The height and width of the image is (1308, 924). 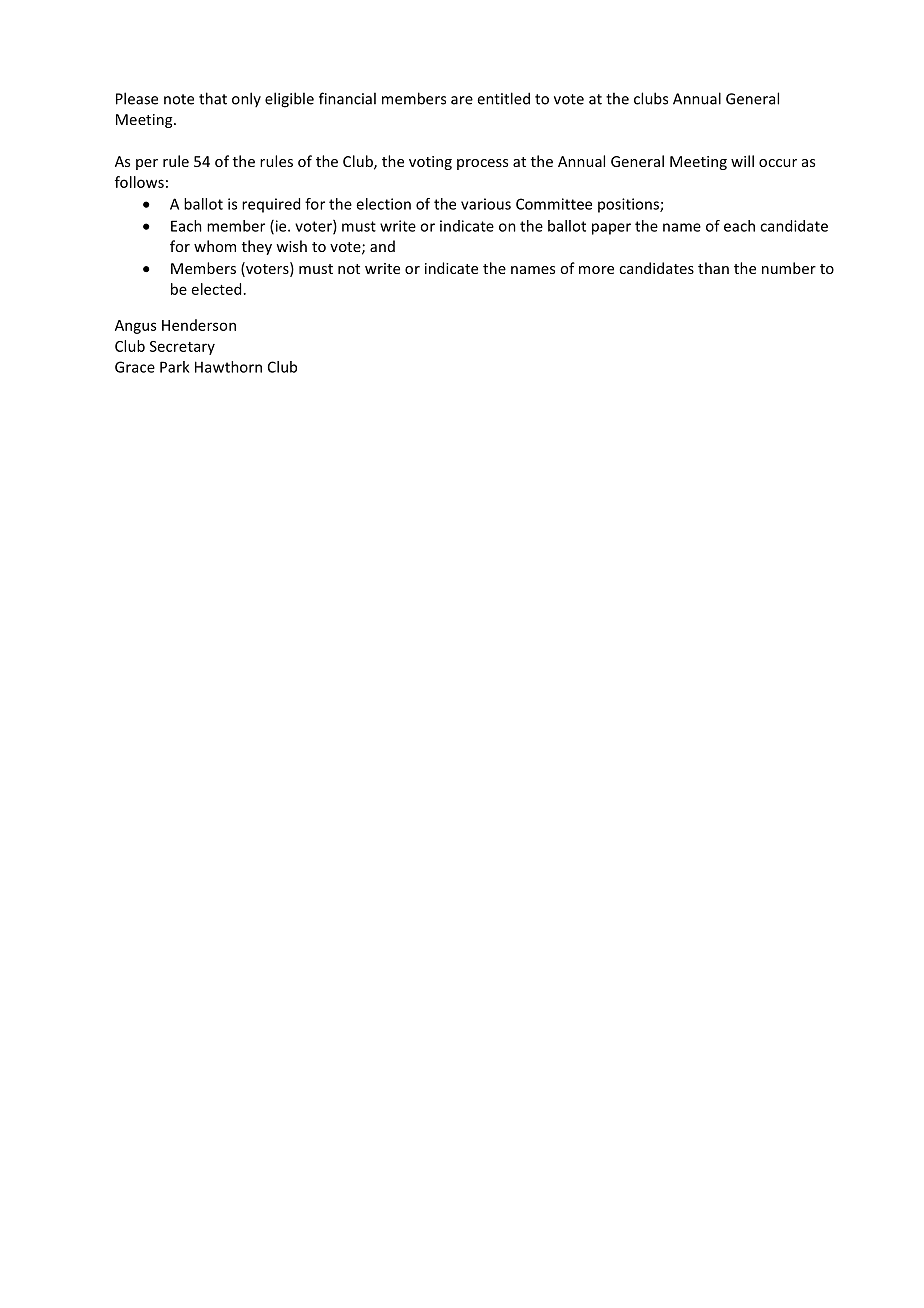 I want to click on are, so click(x=462, y=100).
